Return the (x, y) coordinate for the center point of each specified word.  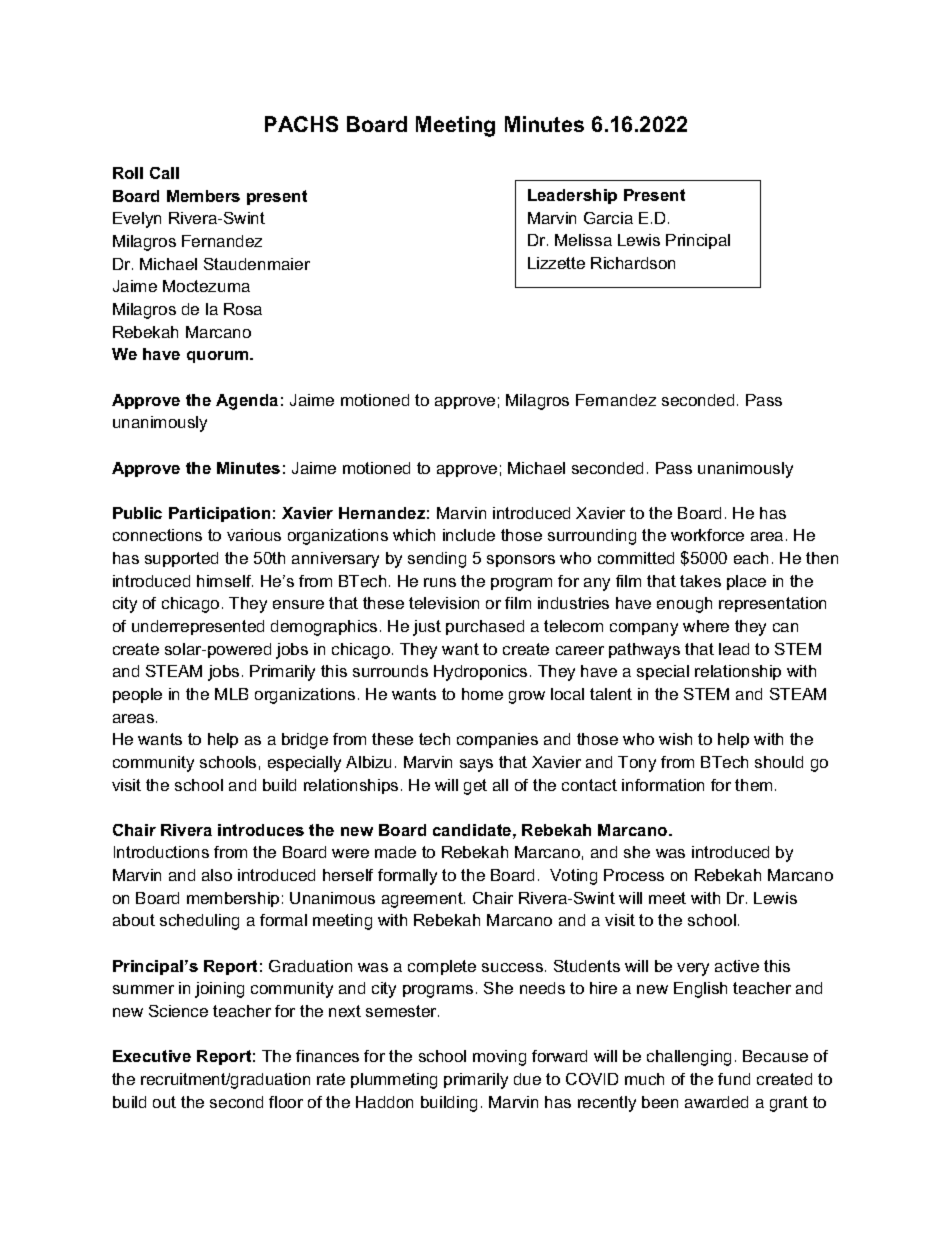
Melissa (583, 240)
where (706, 626)
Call (164, 173)
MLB (231, 694)
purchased (485, 627)
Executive (152, 1056)
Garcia (608, 218)
